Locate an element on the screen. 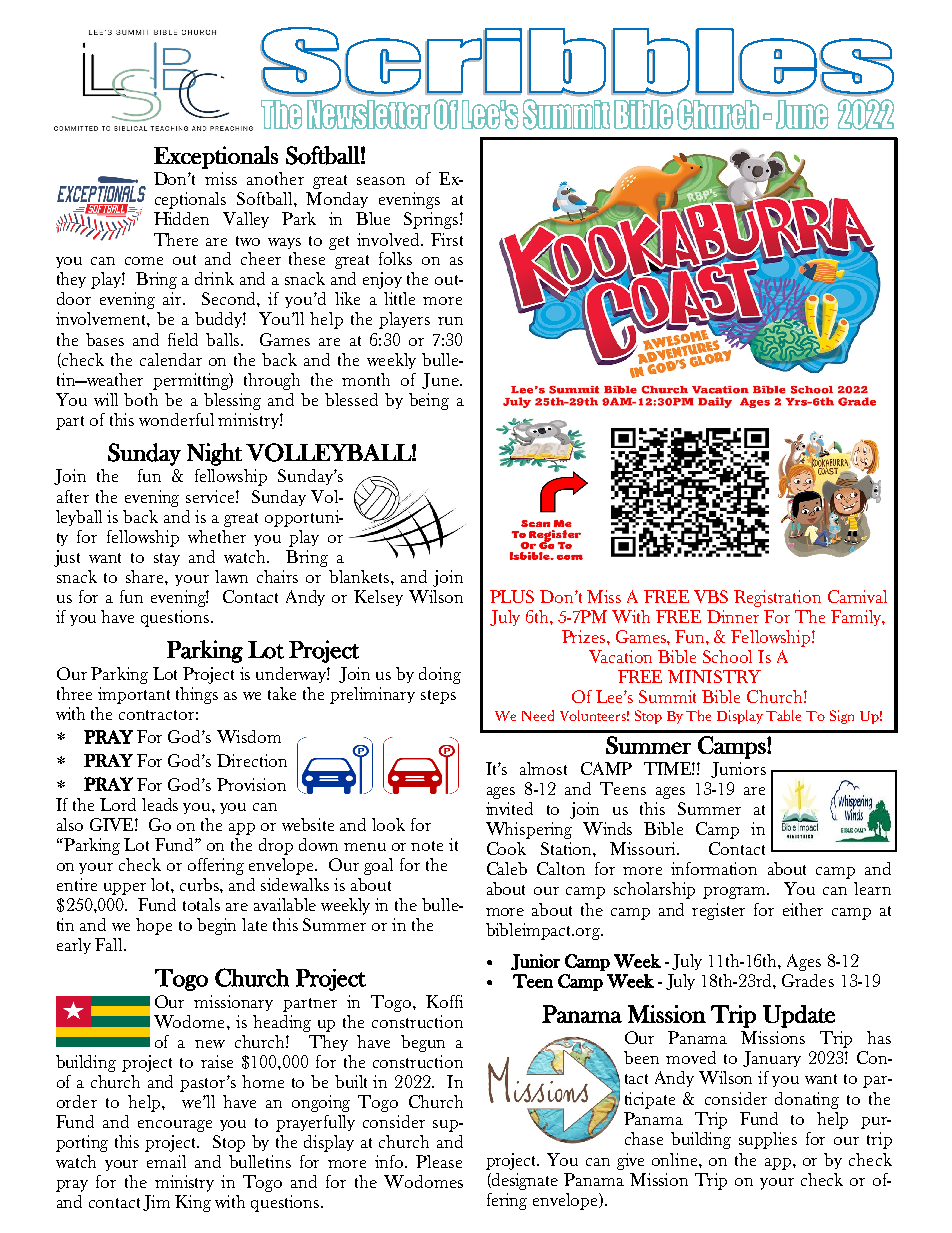 This screenshot has height=1233, width=952. run is located at coordinates (450, 321).
